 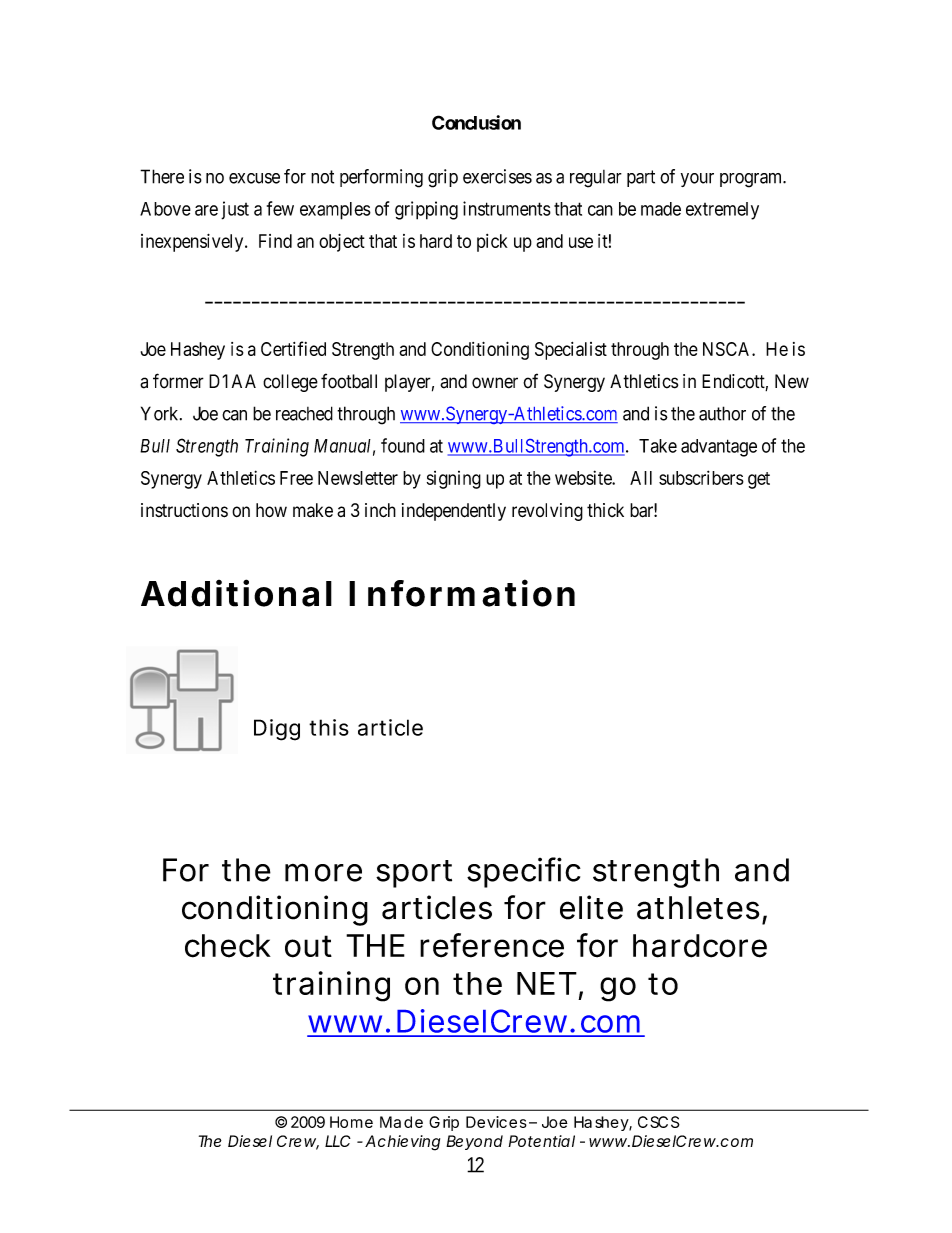 What do you see at coordinates (308, 946) in the document?
I see `out` at bounding box center [308, 946].
